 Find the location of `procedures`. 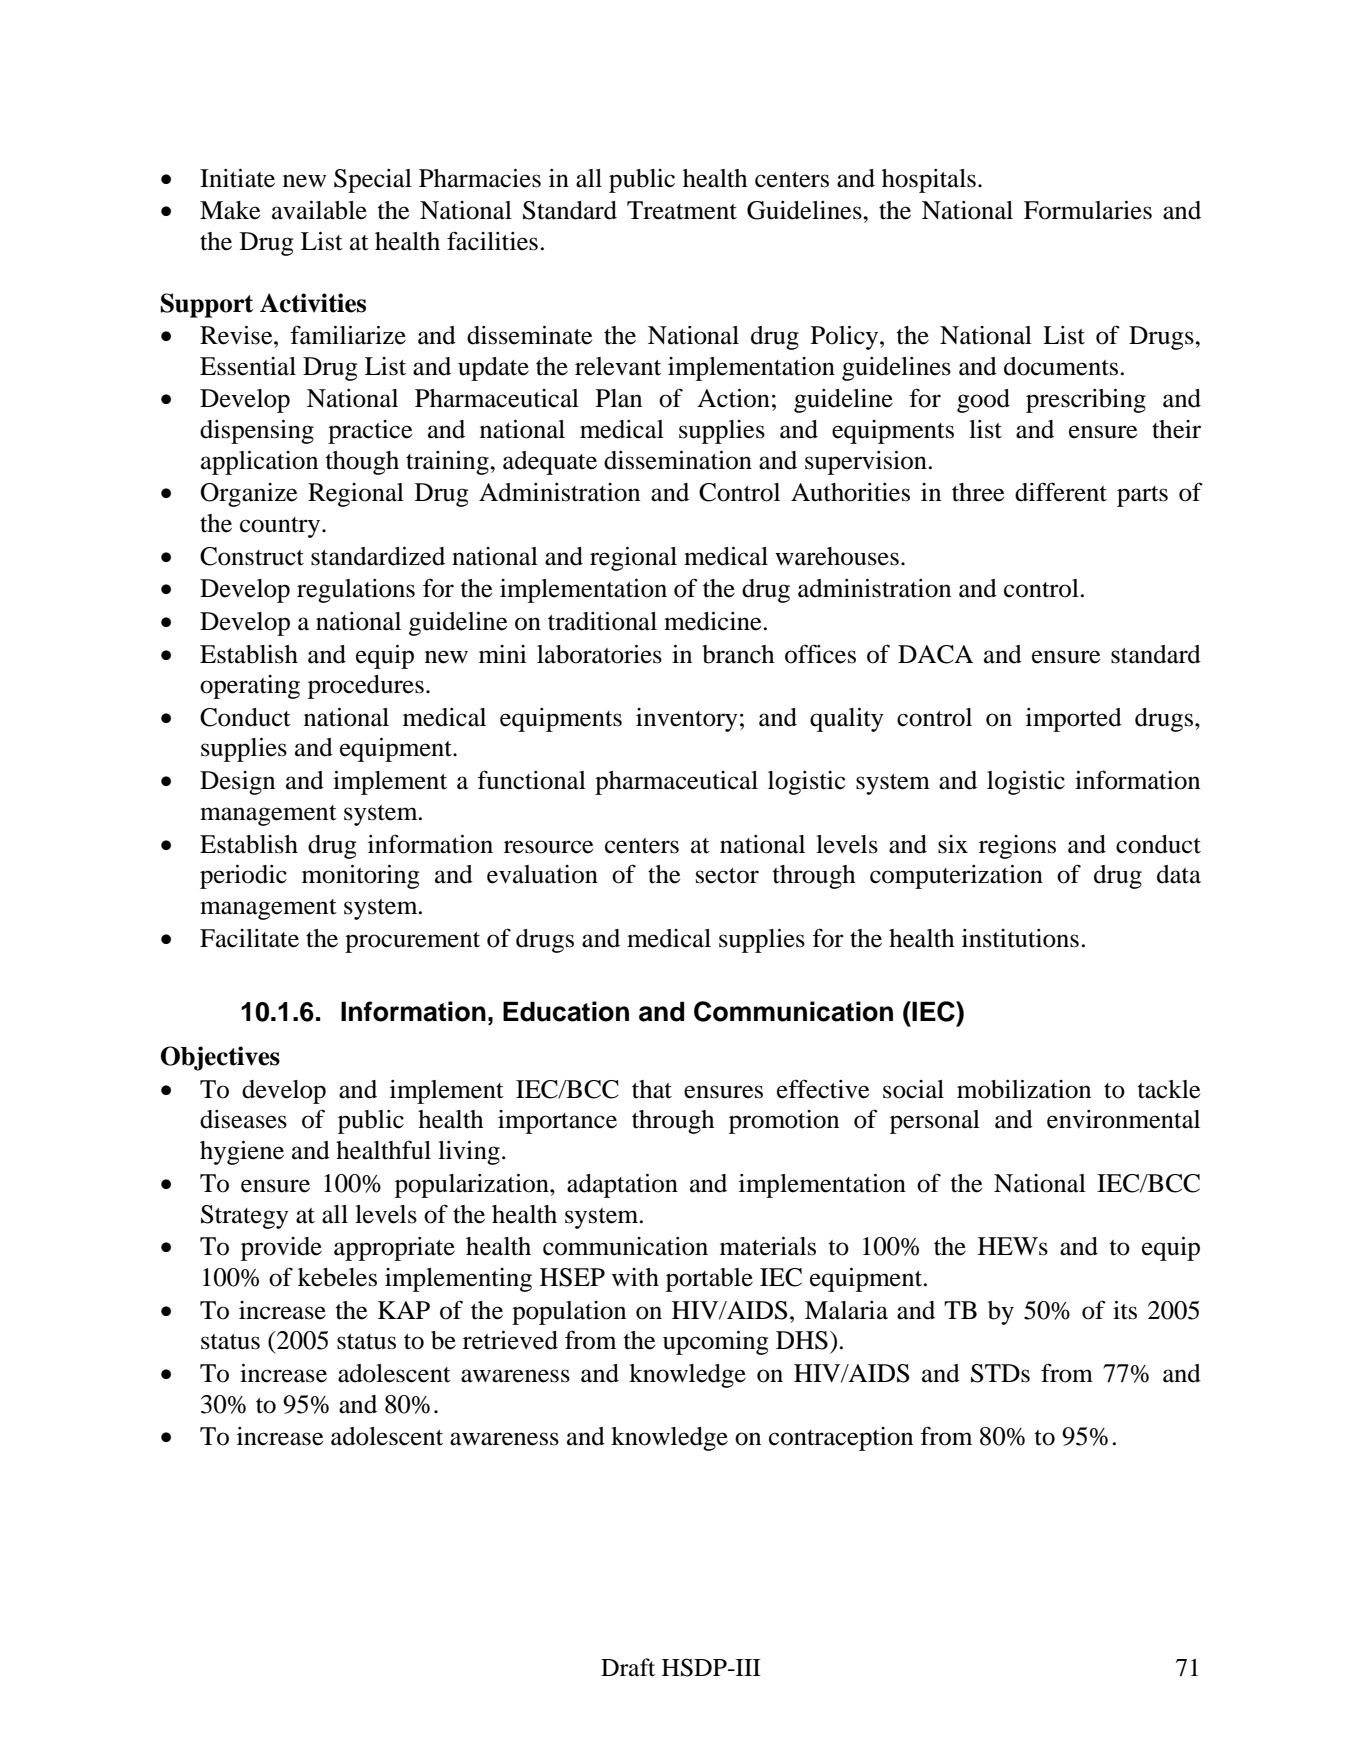

procedures is located at coordinates (366, 687).
